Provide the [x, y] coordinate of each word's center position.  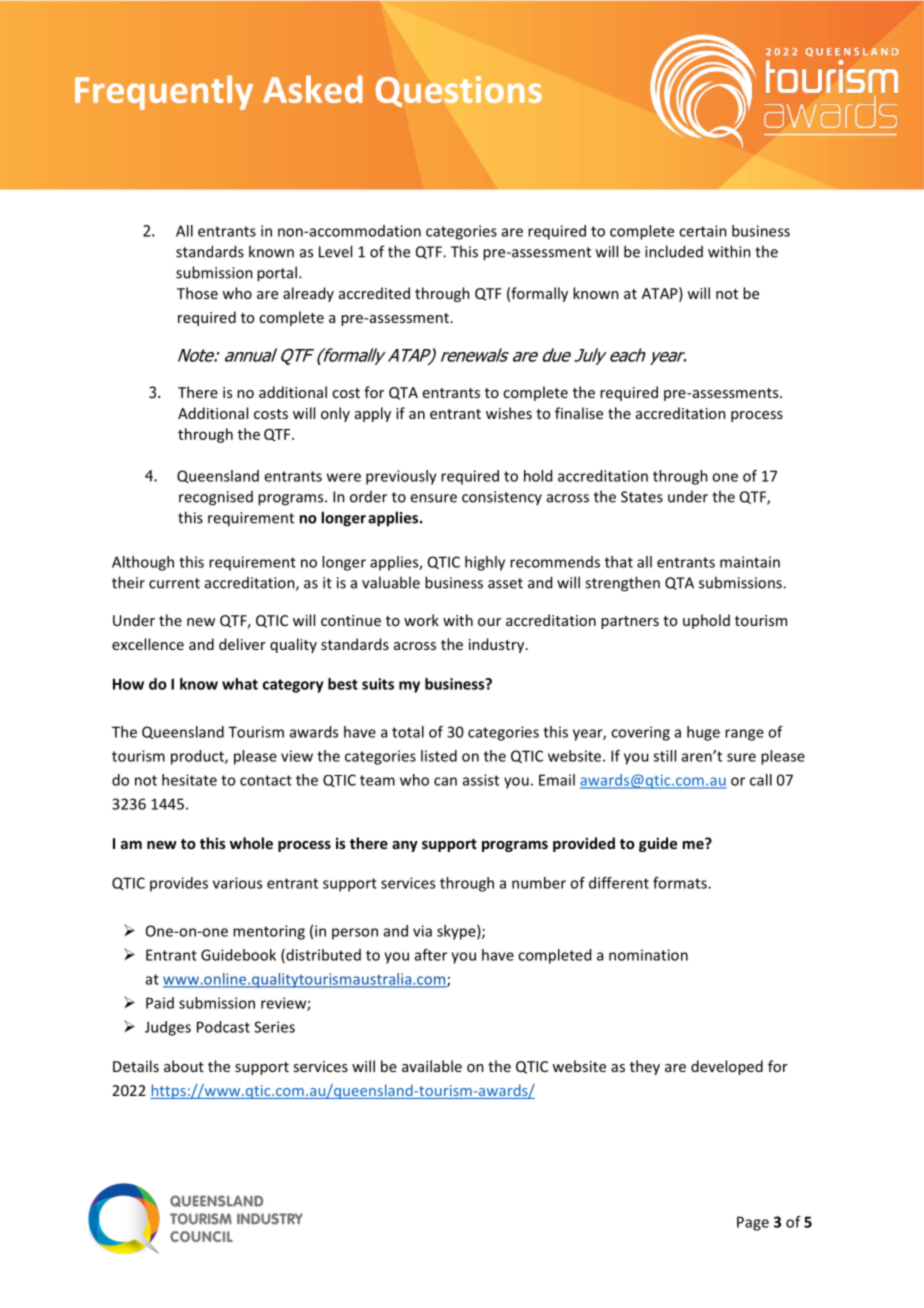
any [405, 846]
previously [401, 477]
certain [703, 231]
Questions [459, 91]
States [642, 497]
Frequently [164, 92]
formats [681, 883]
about [184, 1066]
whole [251, 843]
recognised [216, 498]
